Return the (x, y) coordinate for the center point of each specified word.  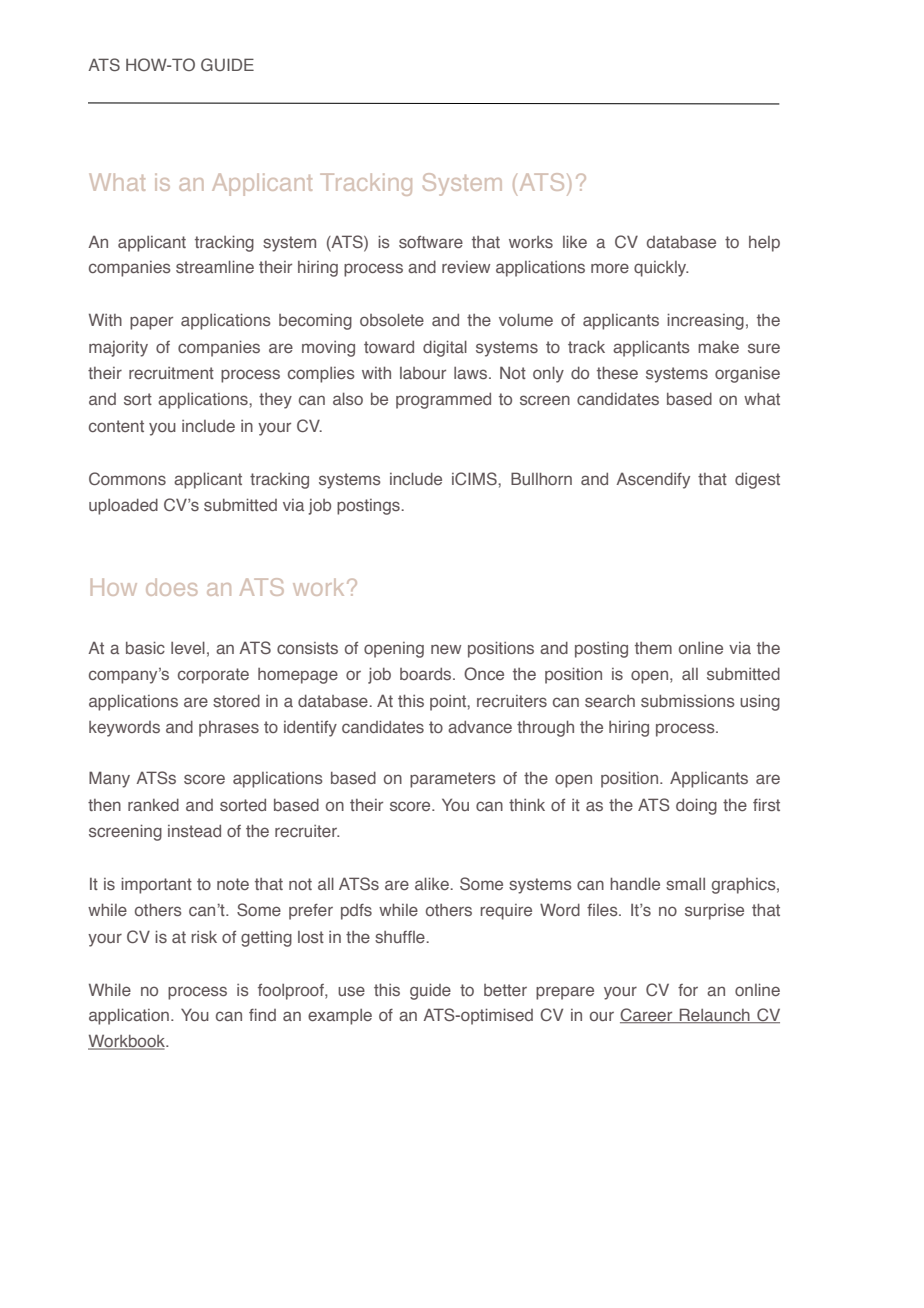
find (262, 1015)
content (116, 426)
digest (757, 481)
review (466, 267)
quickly (661, 269)
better (505, 990)
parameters (453, 780)
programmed (443, 401)
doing (696, 806)
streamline (215, 266)
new (446, 649)
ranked (153, 805)
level (188, 647)
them (653, 648)
